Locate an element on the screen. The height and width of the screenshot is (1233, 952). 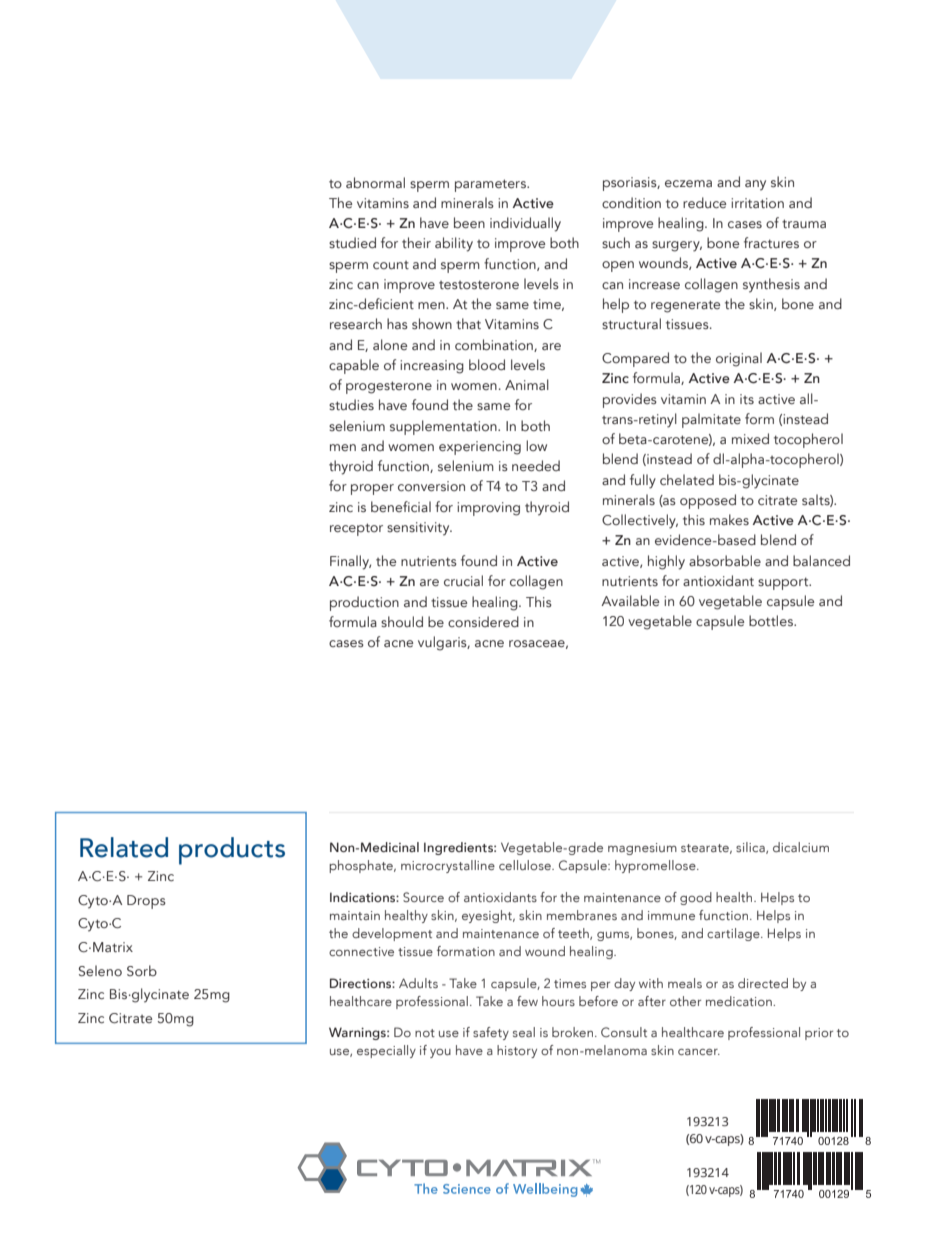
been is located at coordinates (469, 222).
